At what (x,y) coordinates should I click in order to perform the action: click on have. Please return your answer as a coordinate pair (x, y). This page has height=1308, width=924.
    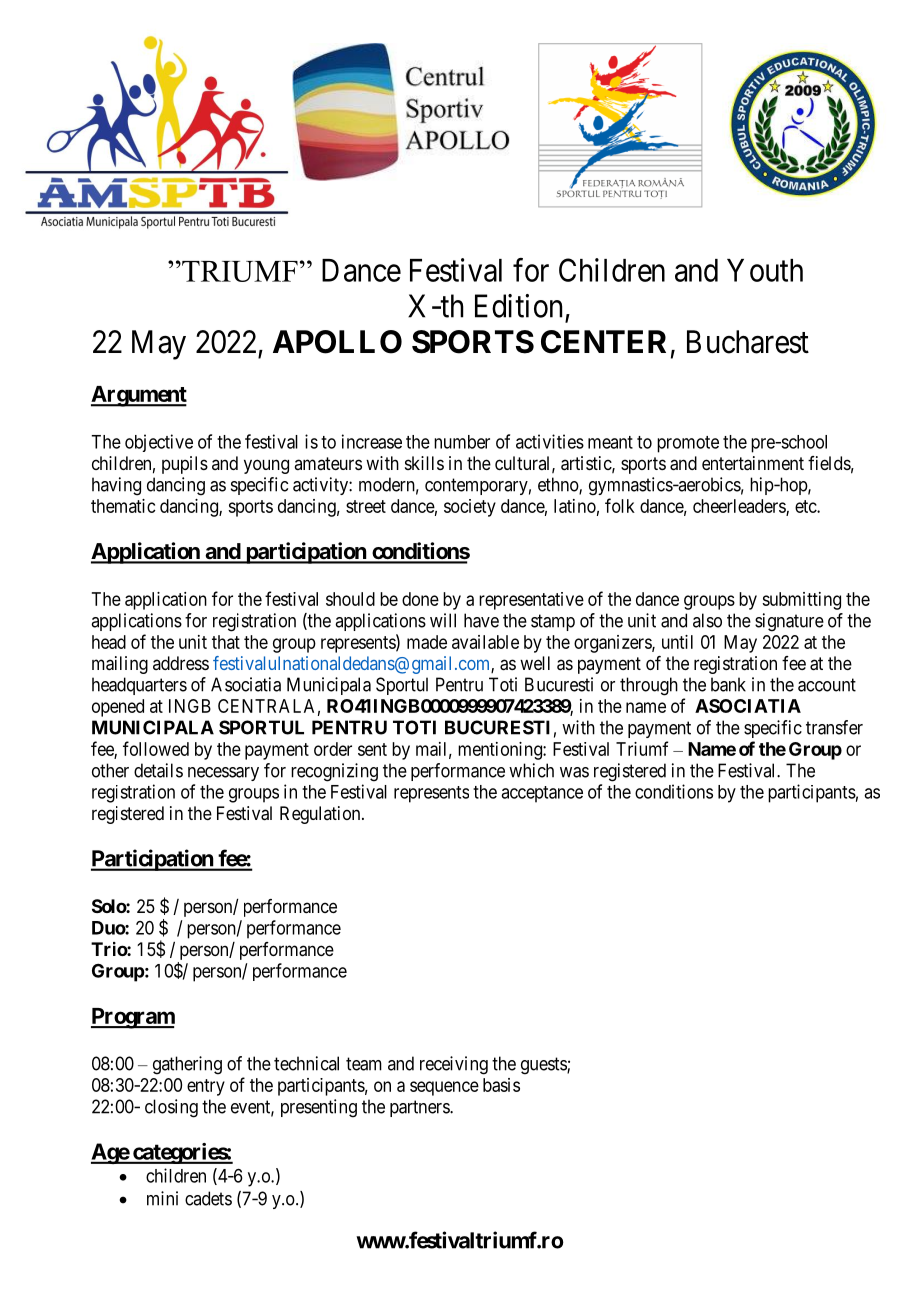
    Looking at the image, I should click on (481, 620).
